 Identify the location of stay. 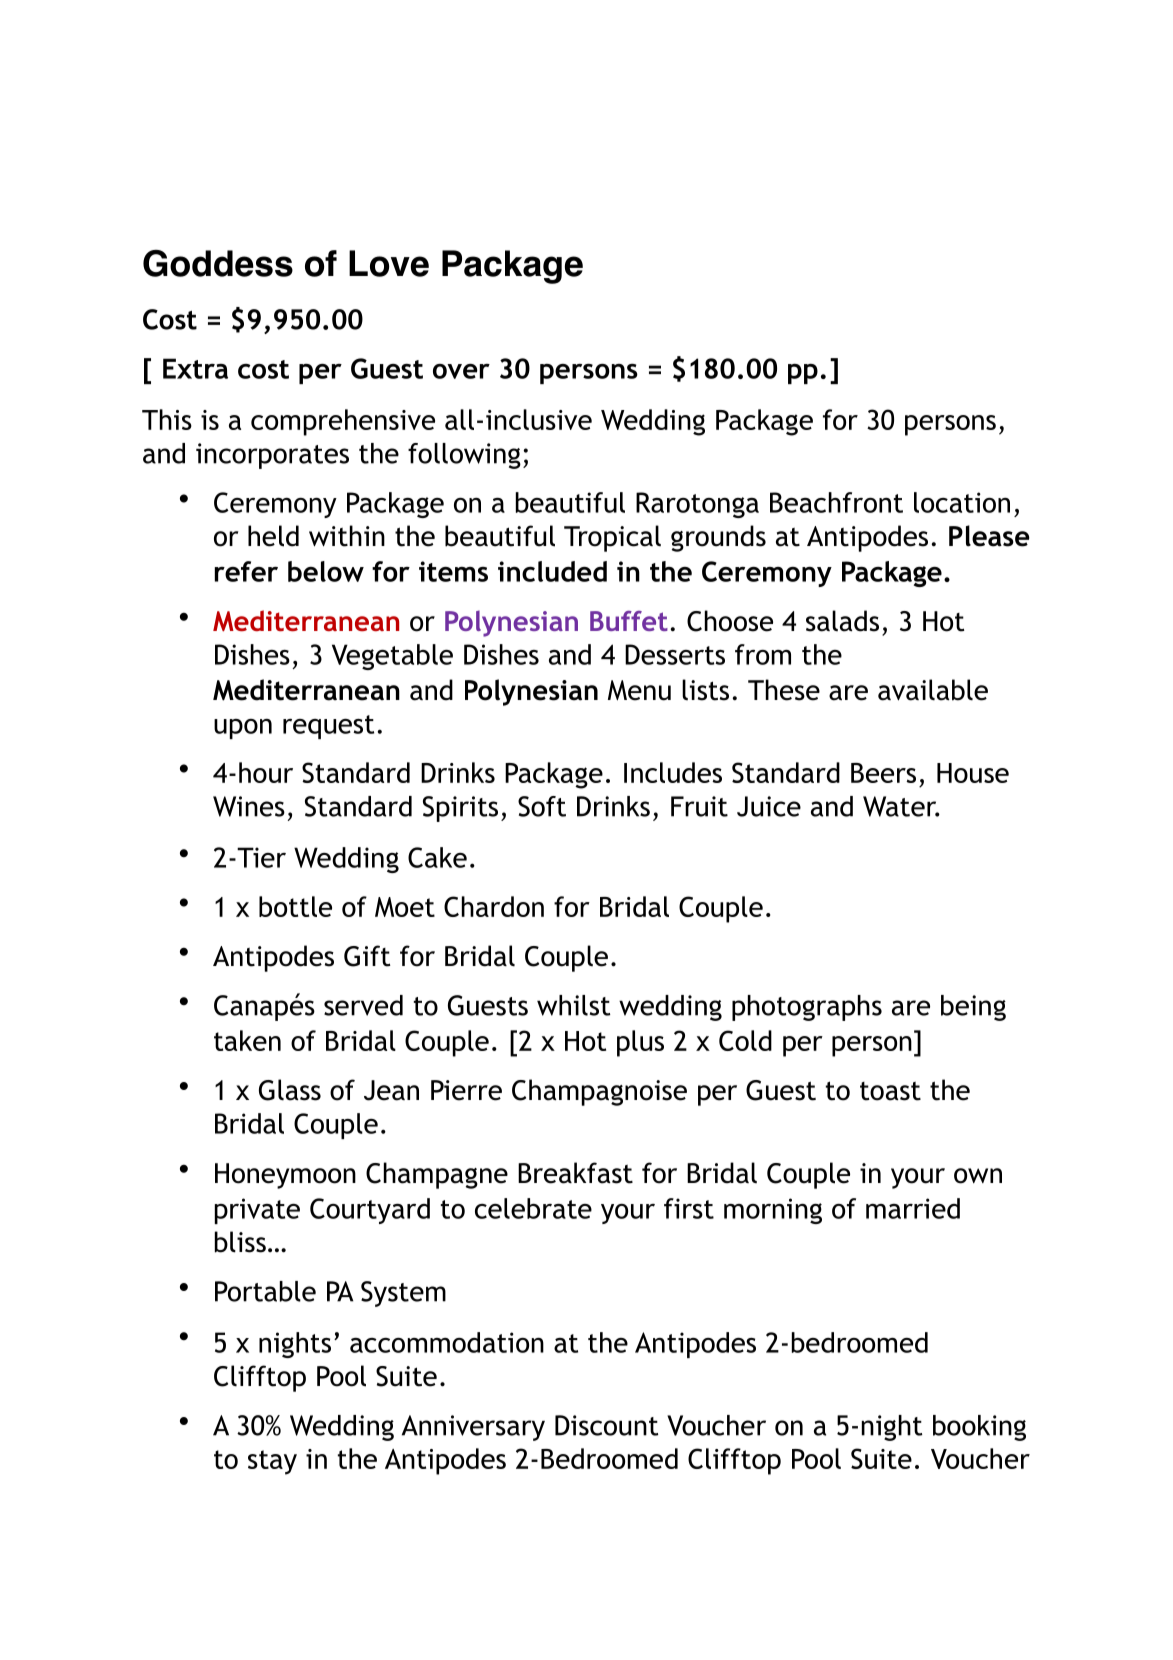
(272, 1462).
